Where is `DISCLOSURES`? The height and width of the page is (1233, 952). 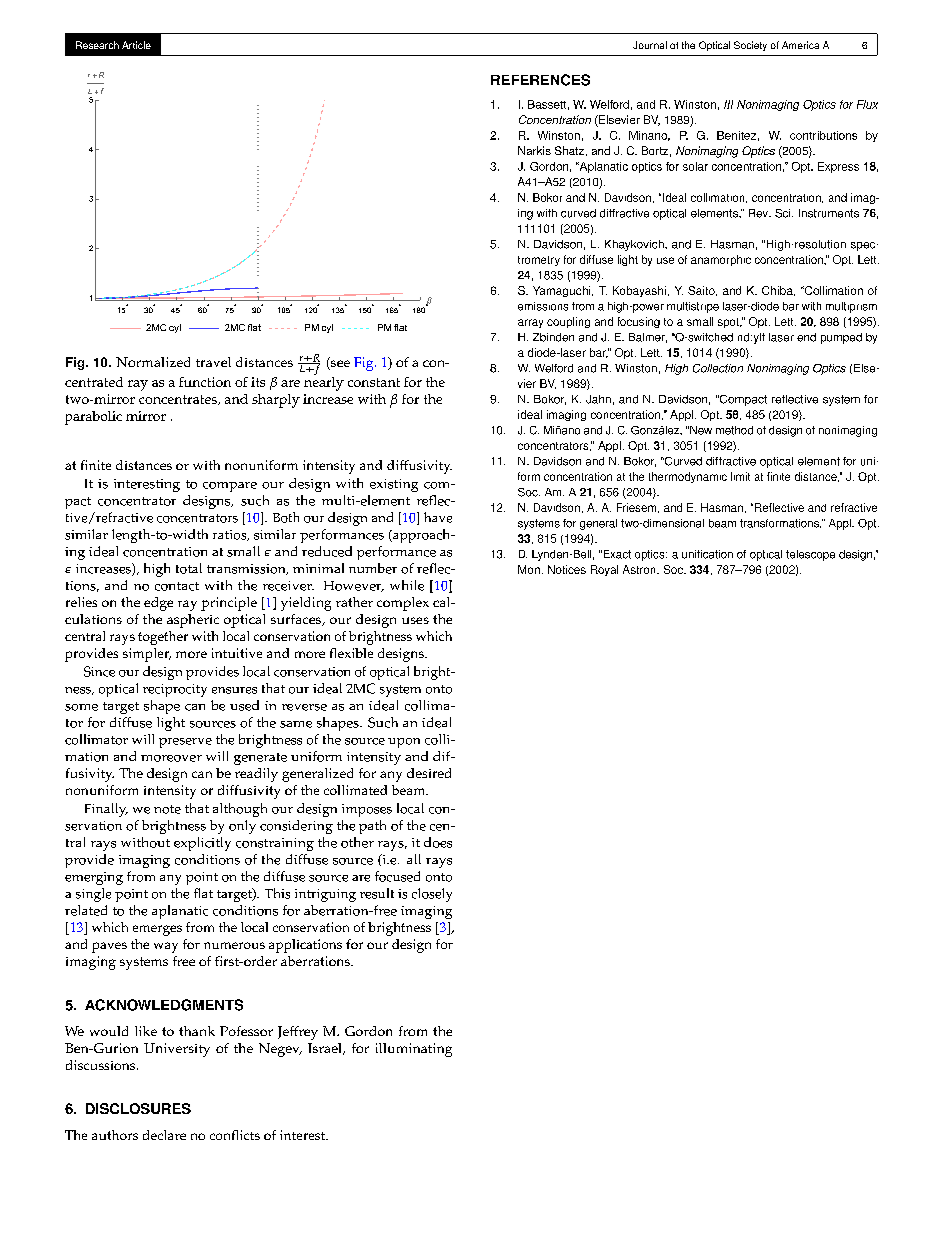
DISCLOSURES is located at coordinates (138, 1108).
